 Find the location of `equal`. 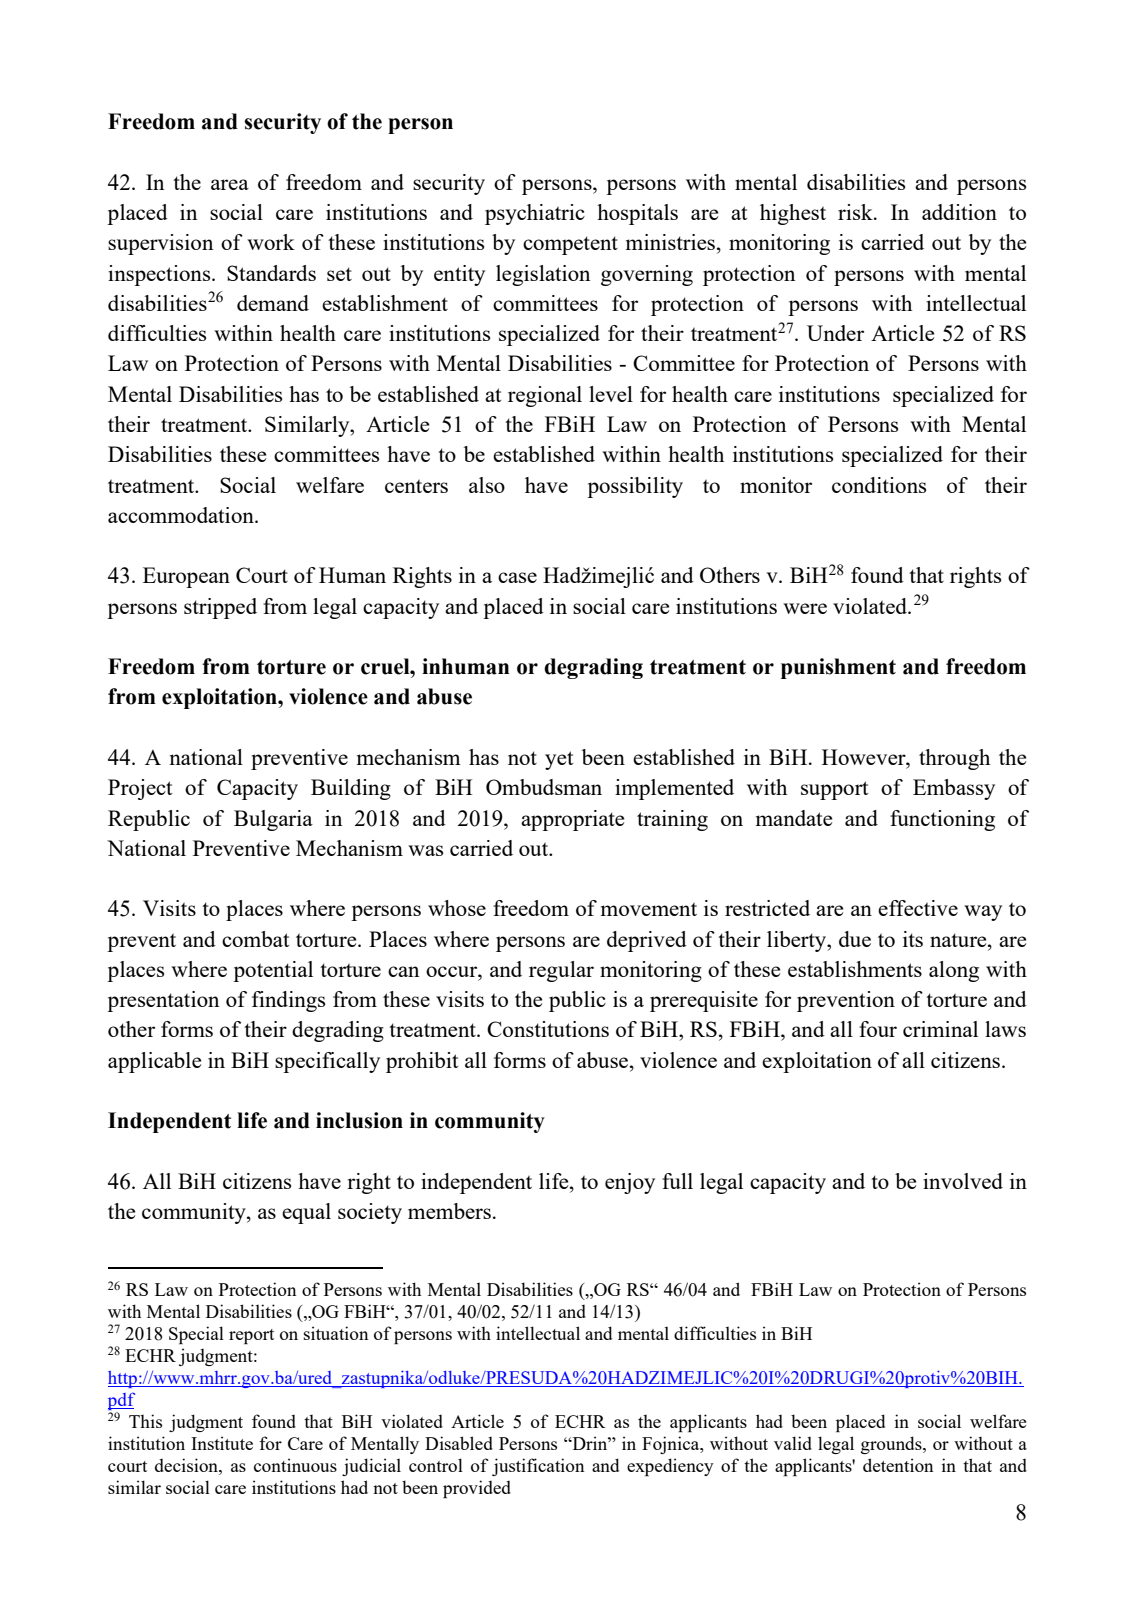

equal is located at coordinates (306, 1213).
